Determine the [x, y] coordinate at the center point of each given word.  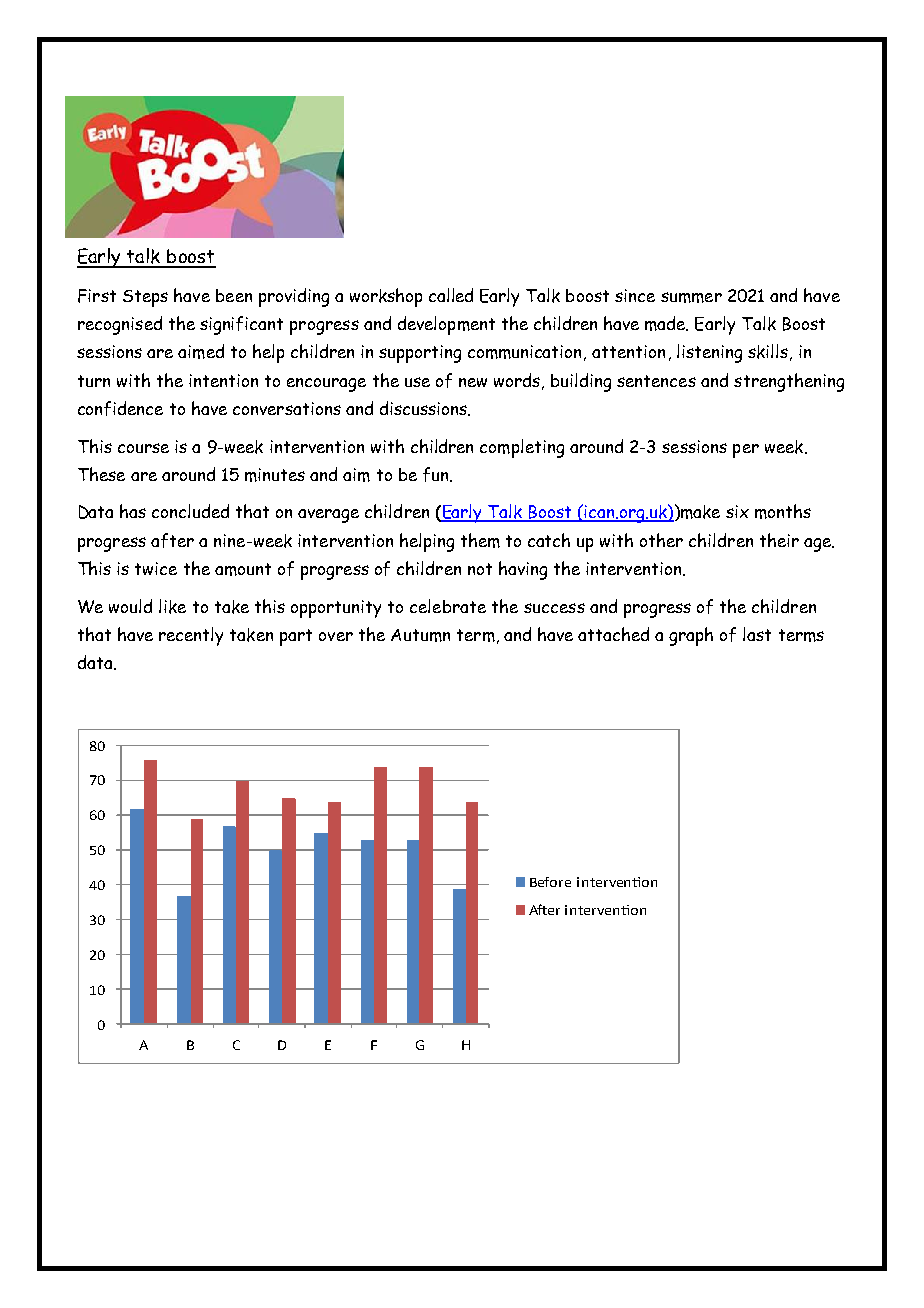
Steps [145, 298]
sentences [656, 381]
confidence [120, 408]
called [451, 295]
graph [691, 636]
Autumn [420, 635]
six [737, 511]
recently [191, 636]
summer [691, 297]
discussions [424, 408]
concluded [190, 511]
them [480, 540]
